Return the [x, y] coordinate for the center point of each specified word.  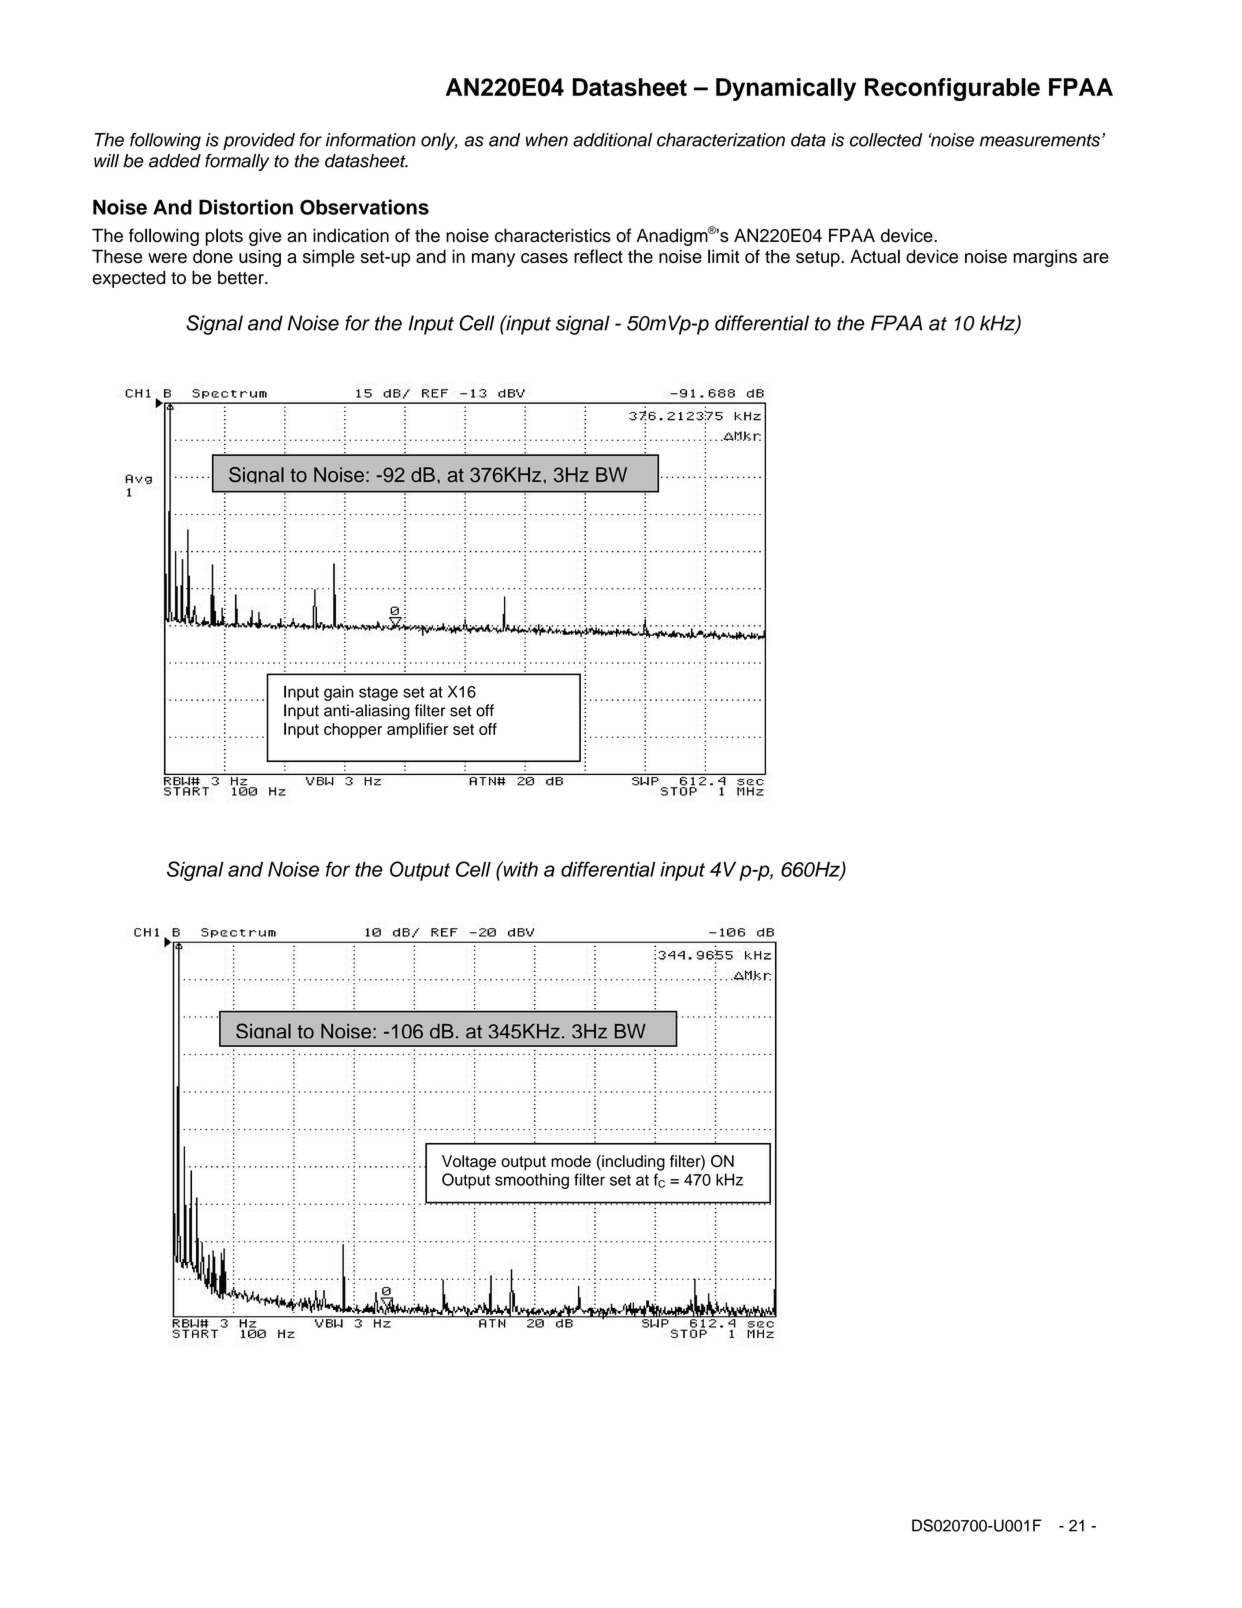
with [519, 869]
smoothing [532, 1181]
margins [1045, 258]
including [632, 1163]
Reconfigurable [952, 89]
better [242, 278]
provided [259, 141]
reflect [598, 256]
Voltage [469, 1163]
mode [571, 1161]
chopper [353, 731]
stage [378, 694]
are [1096, 258]
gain [338, 693]
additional [612, 140]
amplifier [417, 730]
